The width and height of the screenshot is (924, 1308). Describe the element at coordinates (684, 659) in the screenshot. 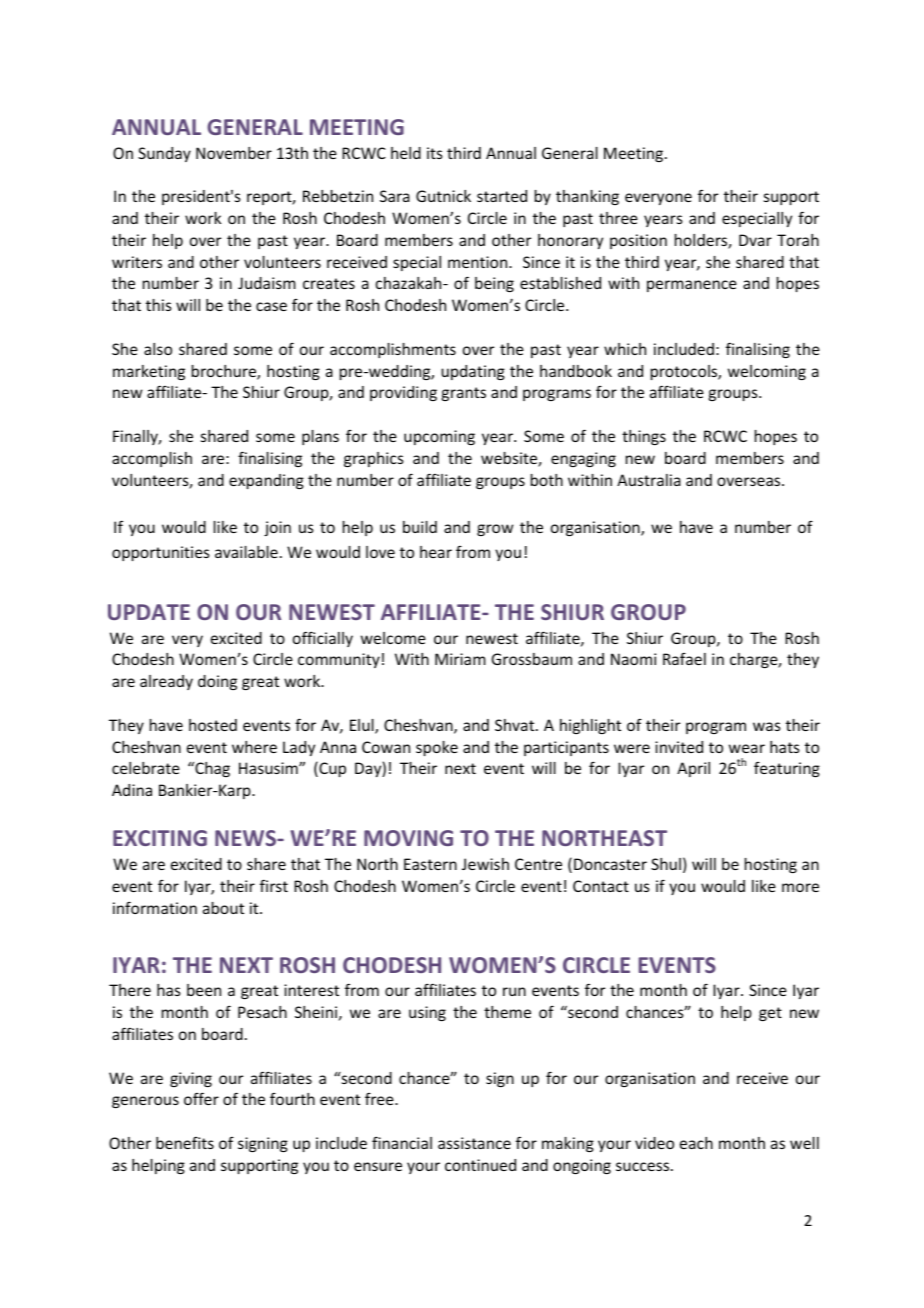

I see `Rafael` at that location.
